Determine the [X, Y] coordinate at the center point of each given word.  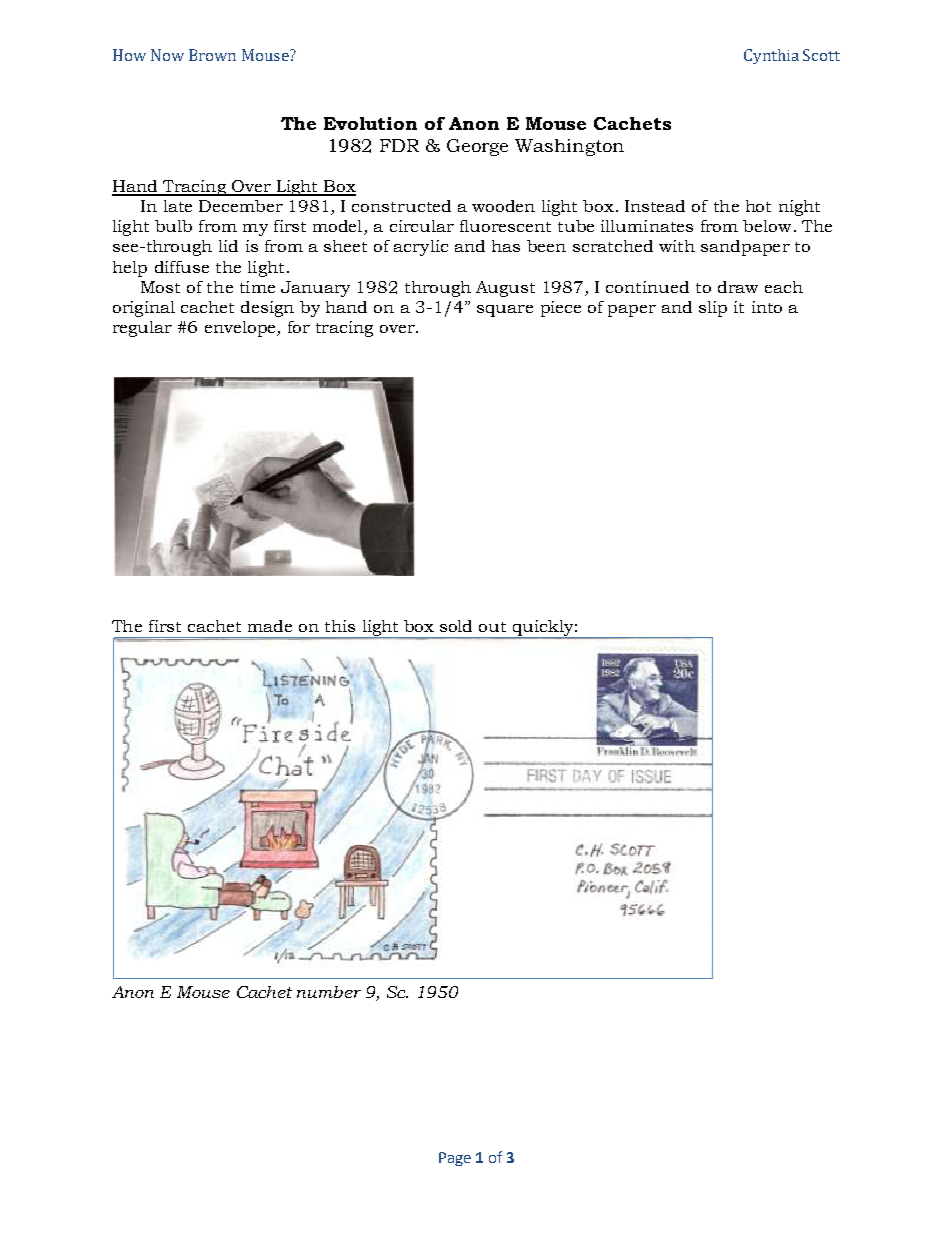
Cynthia [771, 56]
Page [455, 1159]
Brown [212, 55]
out [492, 627]
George [477, 147]
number [329, 992]
